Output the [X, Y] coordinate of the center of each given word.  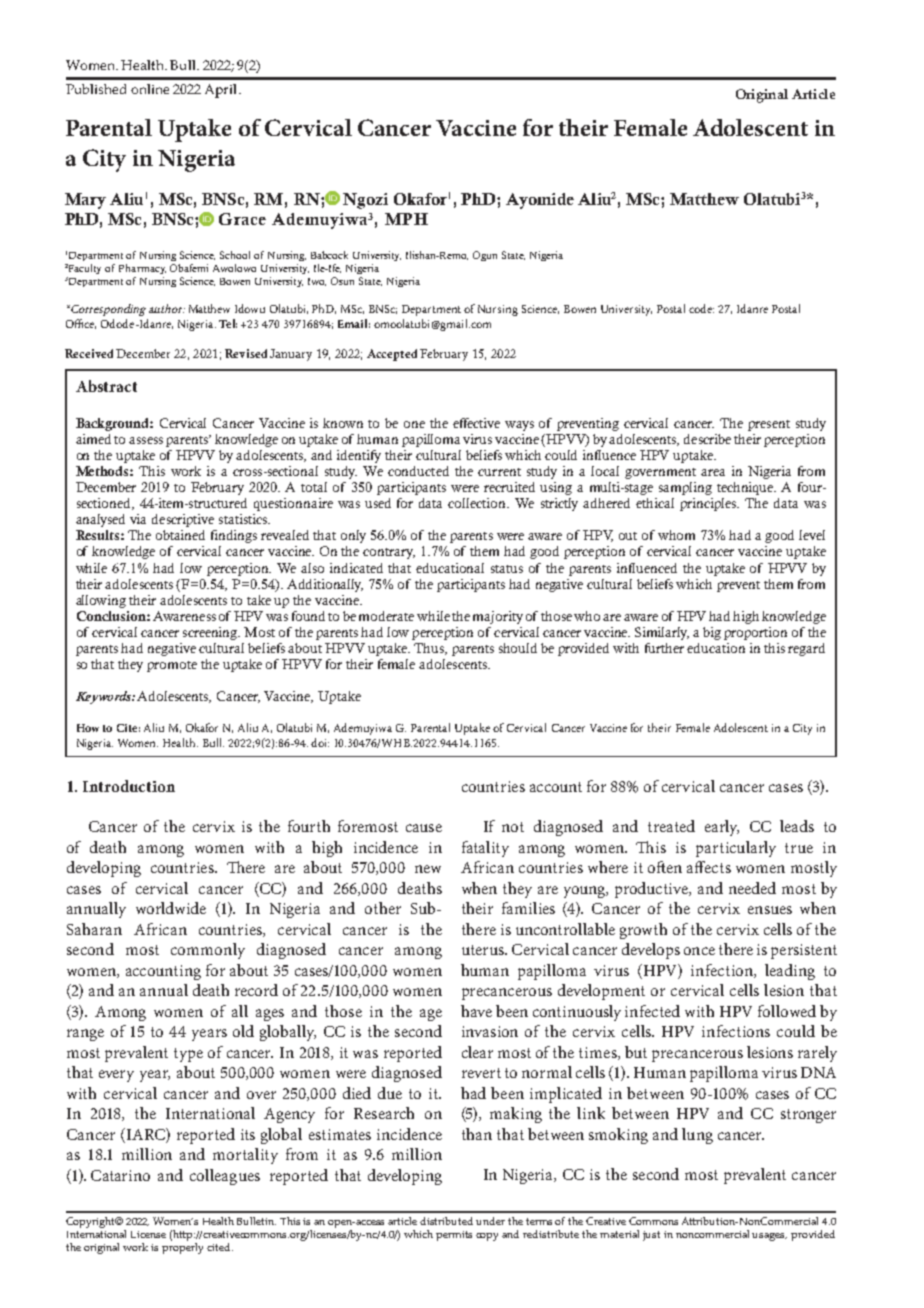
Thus [430, 649]
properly [182, 1247]
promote [172, 666]
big [712, 633]
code [701, 308]
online [150, 89]
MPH [406, 219]
